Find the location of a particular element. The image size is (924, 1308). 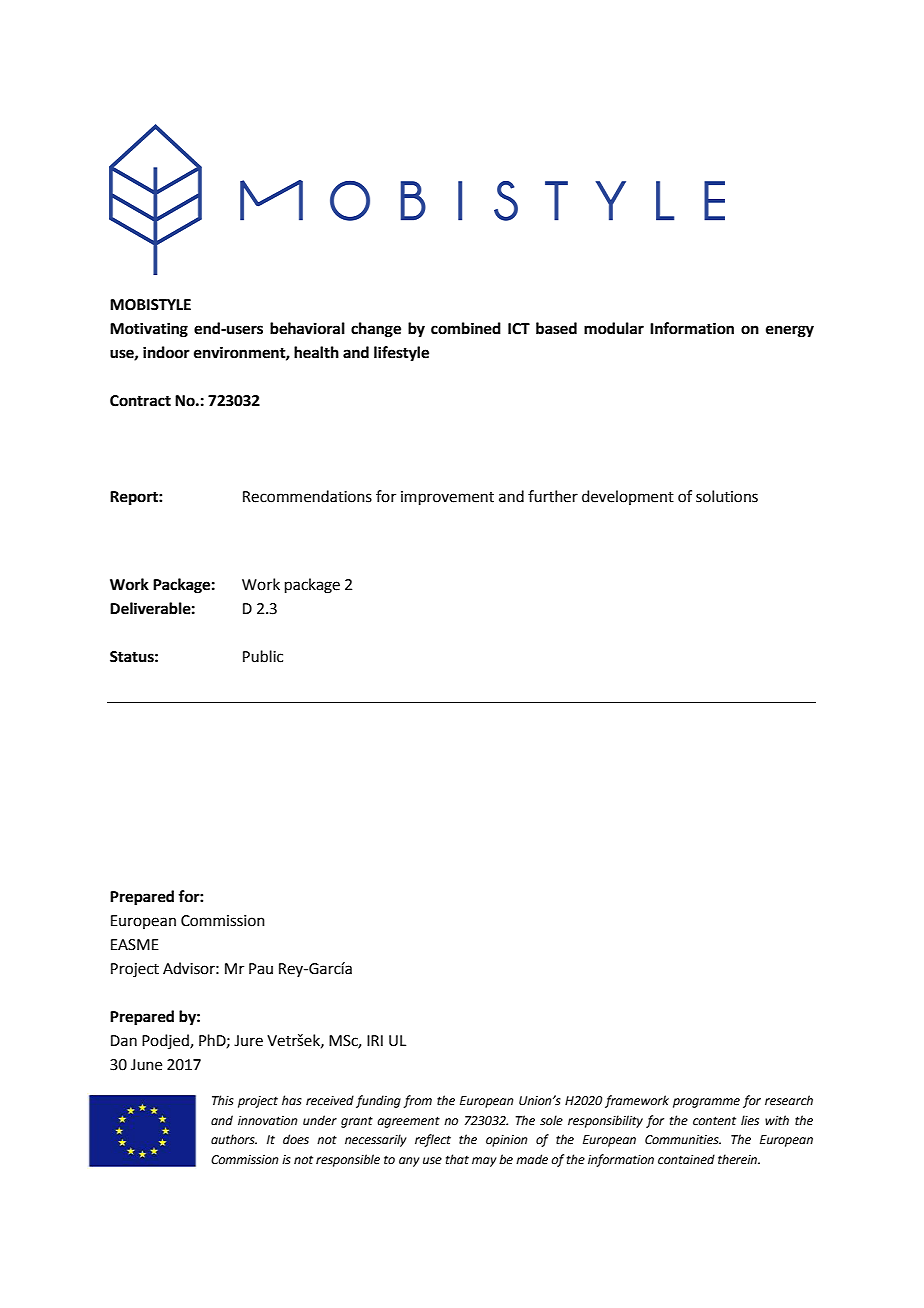

Public is located at coordinates (263, 656).
